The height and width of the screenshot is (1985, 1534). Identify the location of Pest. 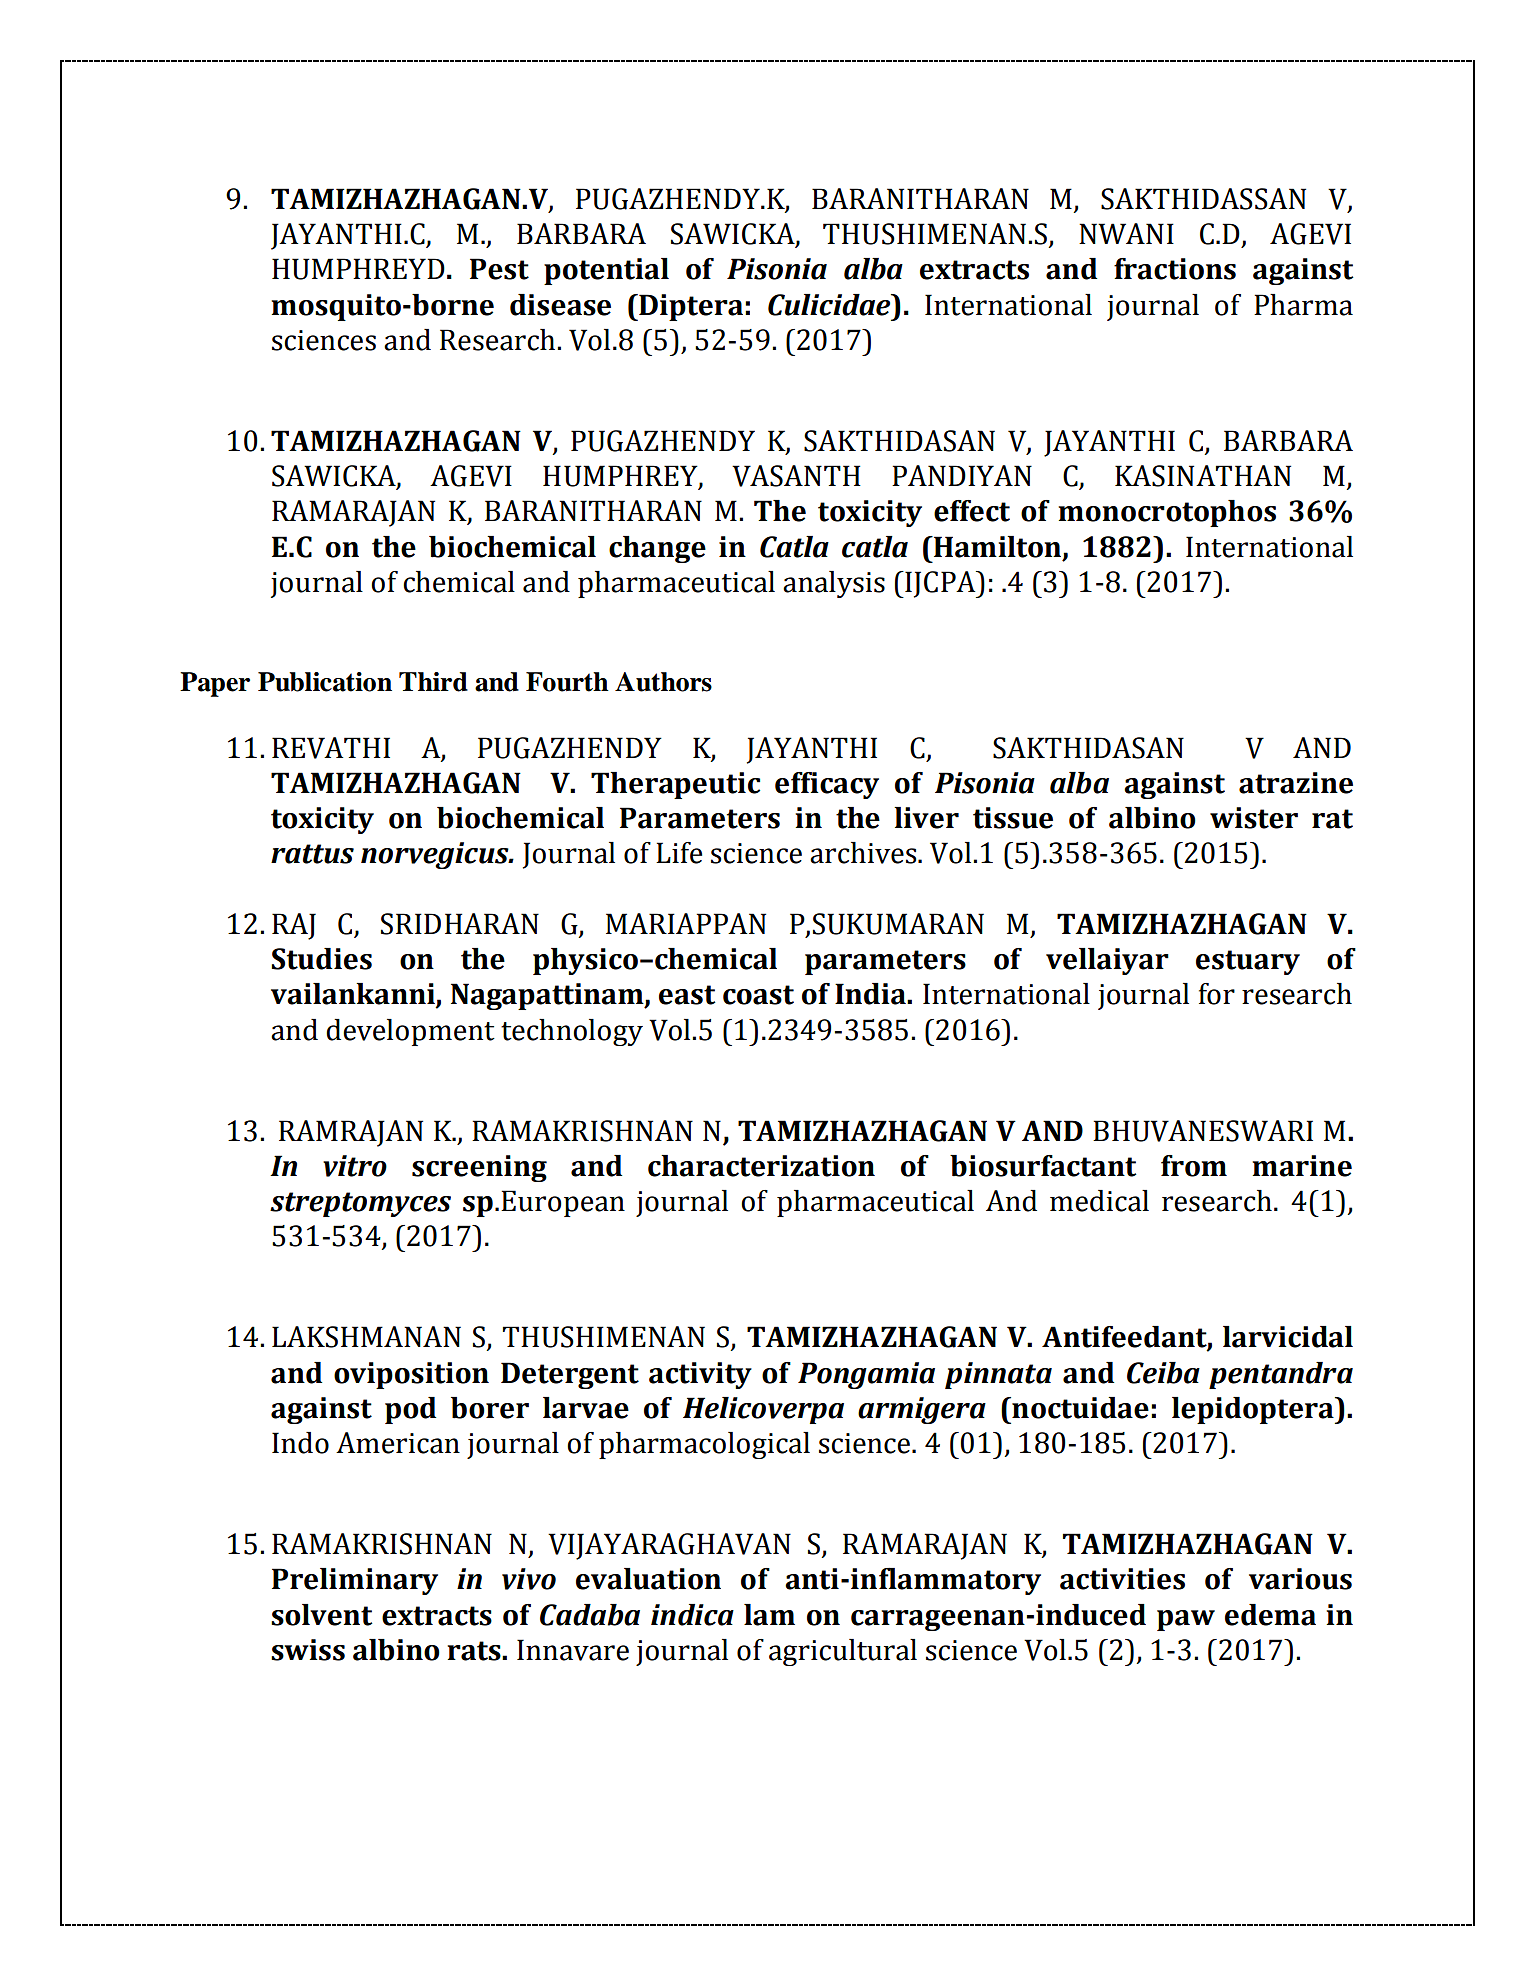
(499, 269).
